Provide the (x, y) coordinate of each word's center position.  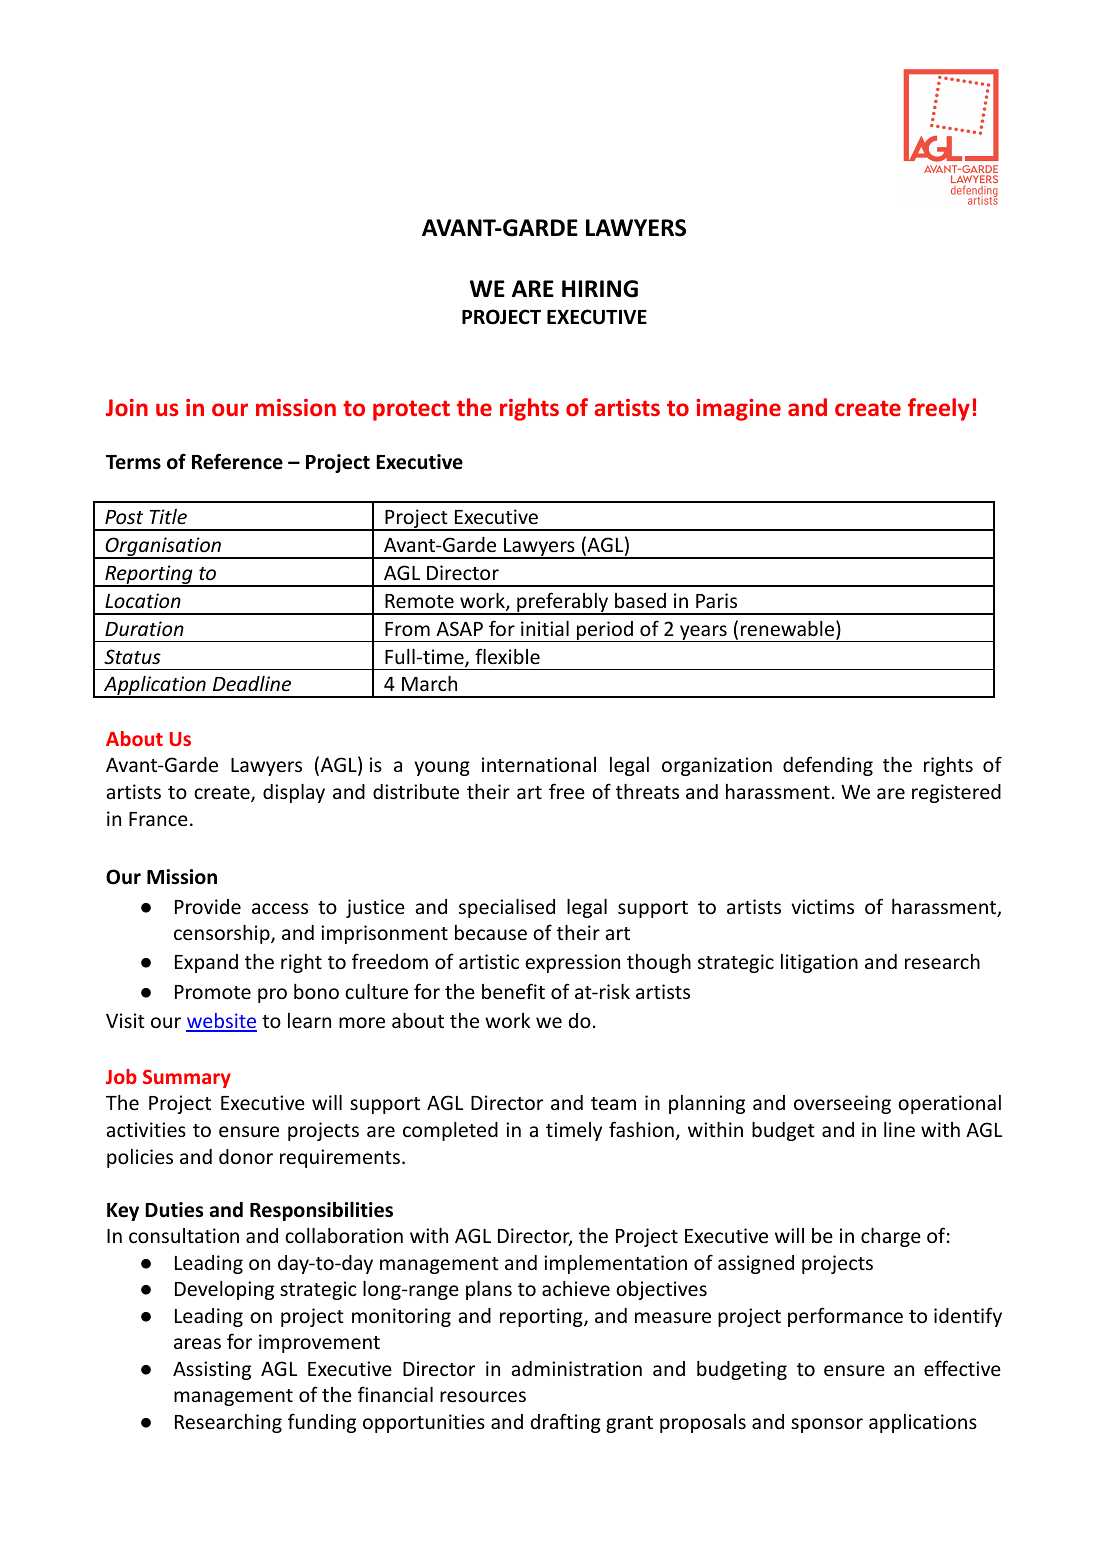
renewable (789, 629)
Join (127, 407)
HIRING (600, 289)
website (221, 1022)
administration (577, 1368)
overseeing (842, 1104)
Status (132, 656)
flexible (507, 656)
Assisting (212, 1370)
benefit (513, 991)
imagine (738, 410)
